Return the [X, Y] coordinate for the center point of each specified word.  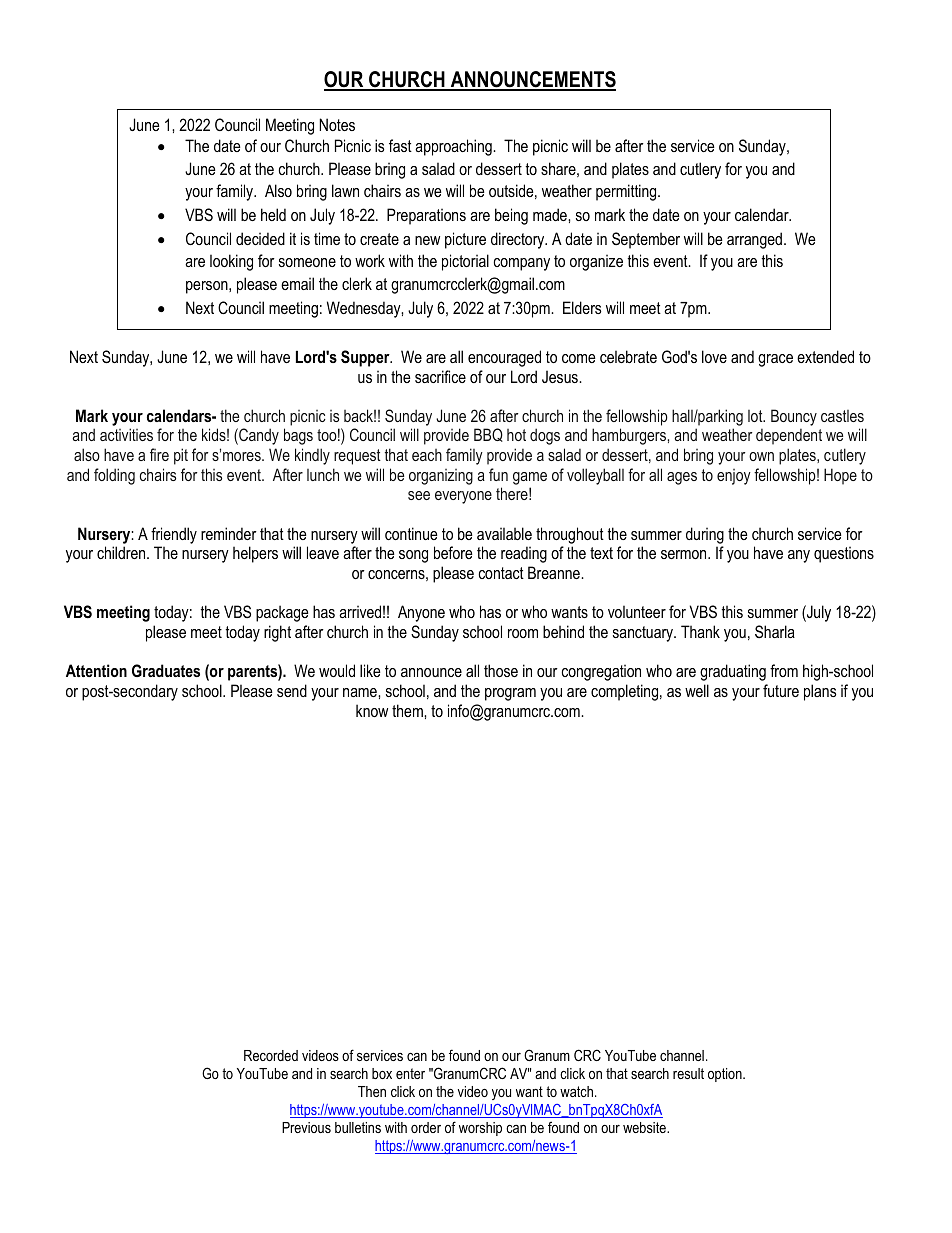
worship [480, 1129]
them [408, 710]
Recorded [271, 1055]
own [761, 456]
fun [498, 474]
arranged [756, 240]
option [726, 1075]
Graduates [166, 670]
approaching [454, 147]
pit [181, 456]
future [781, 690]
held [273, 214]
